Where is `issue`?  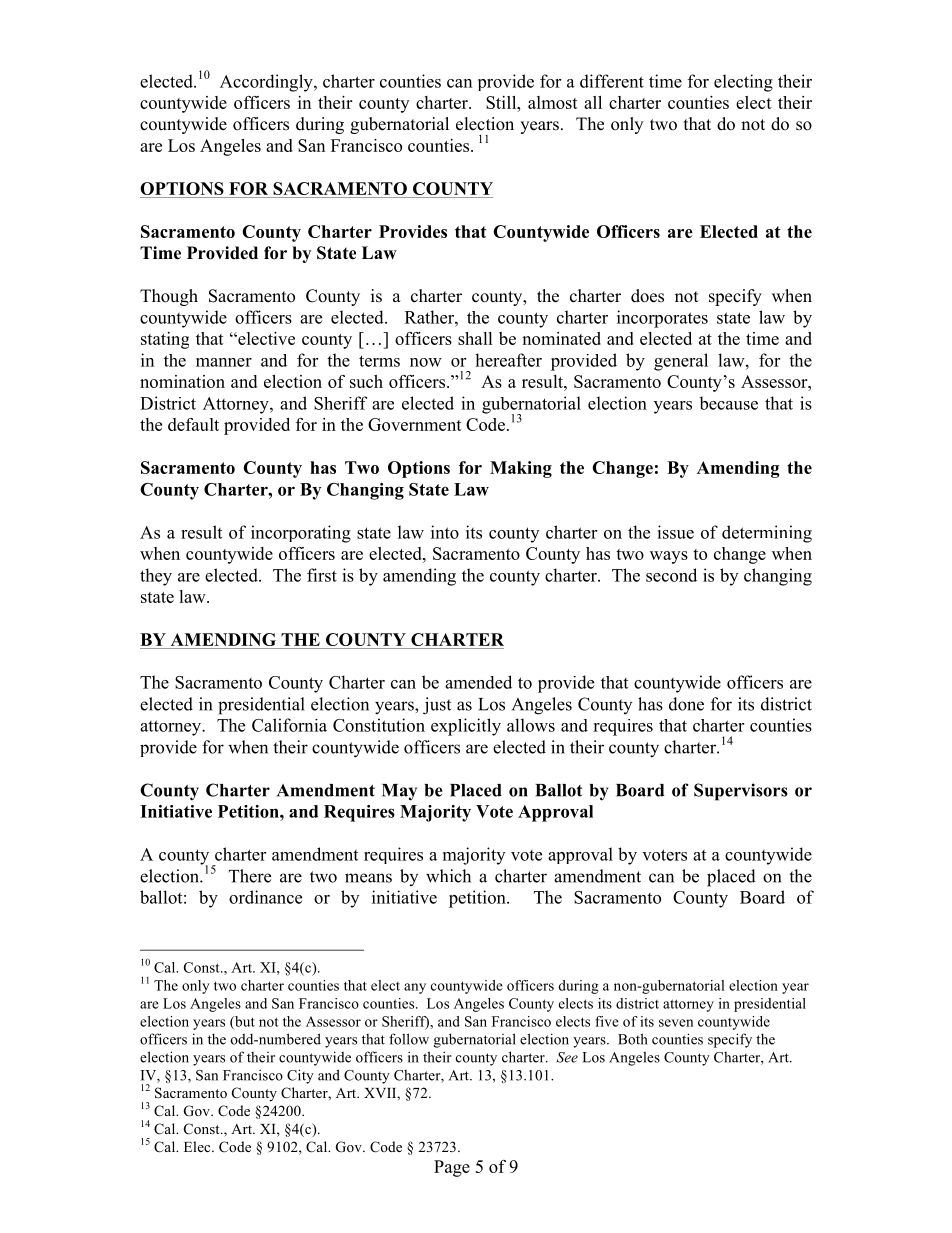 issue is located at coordinates (675, 532).
